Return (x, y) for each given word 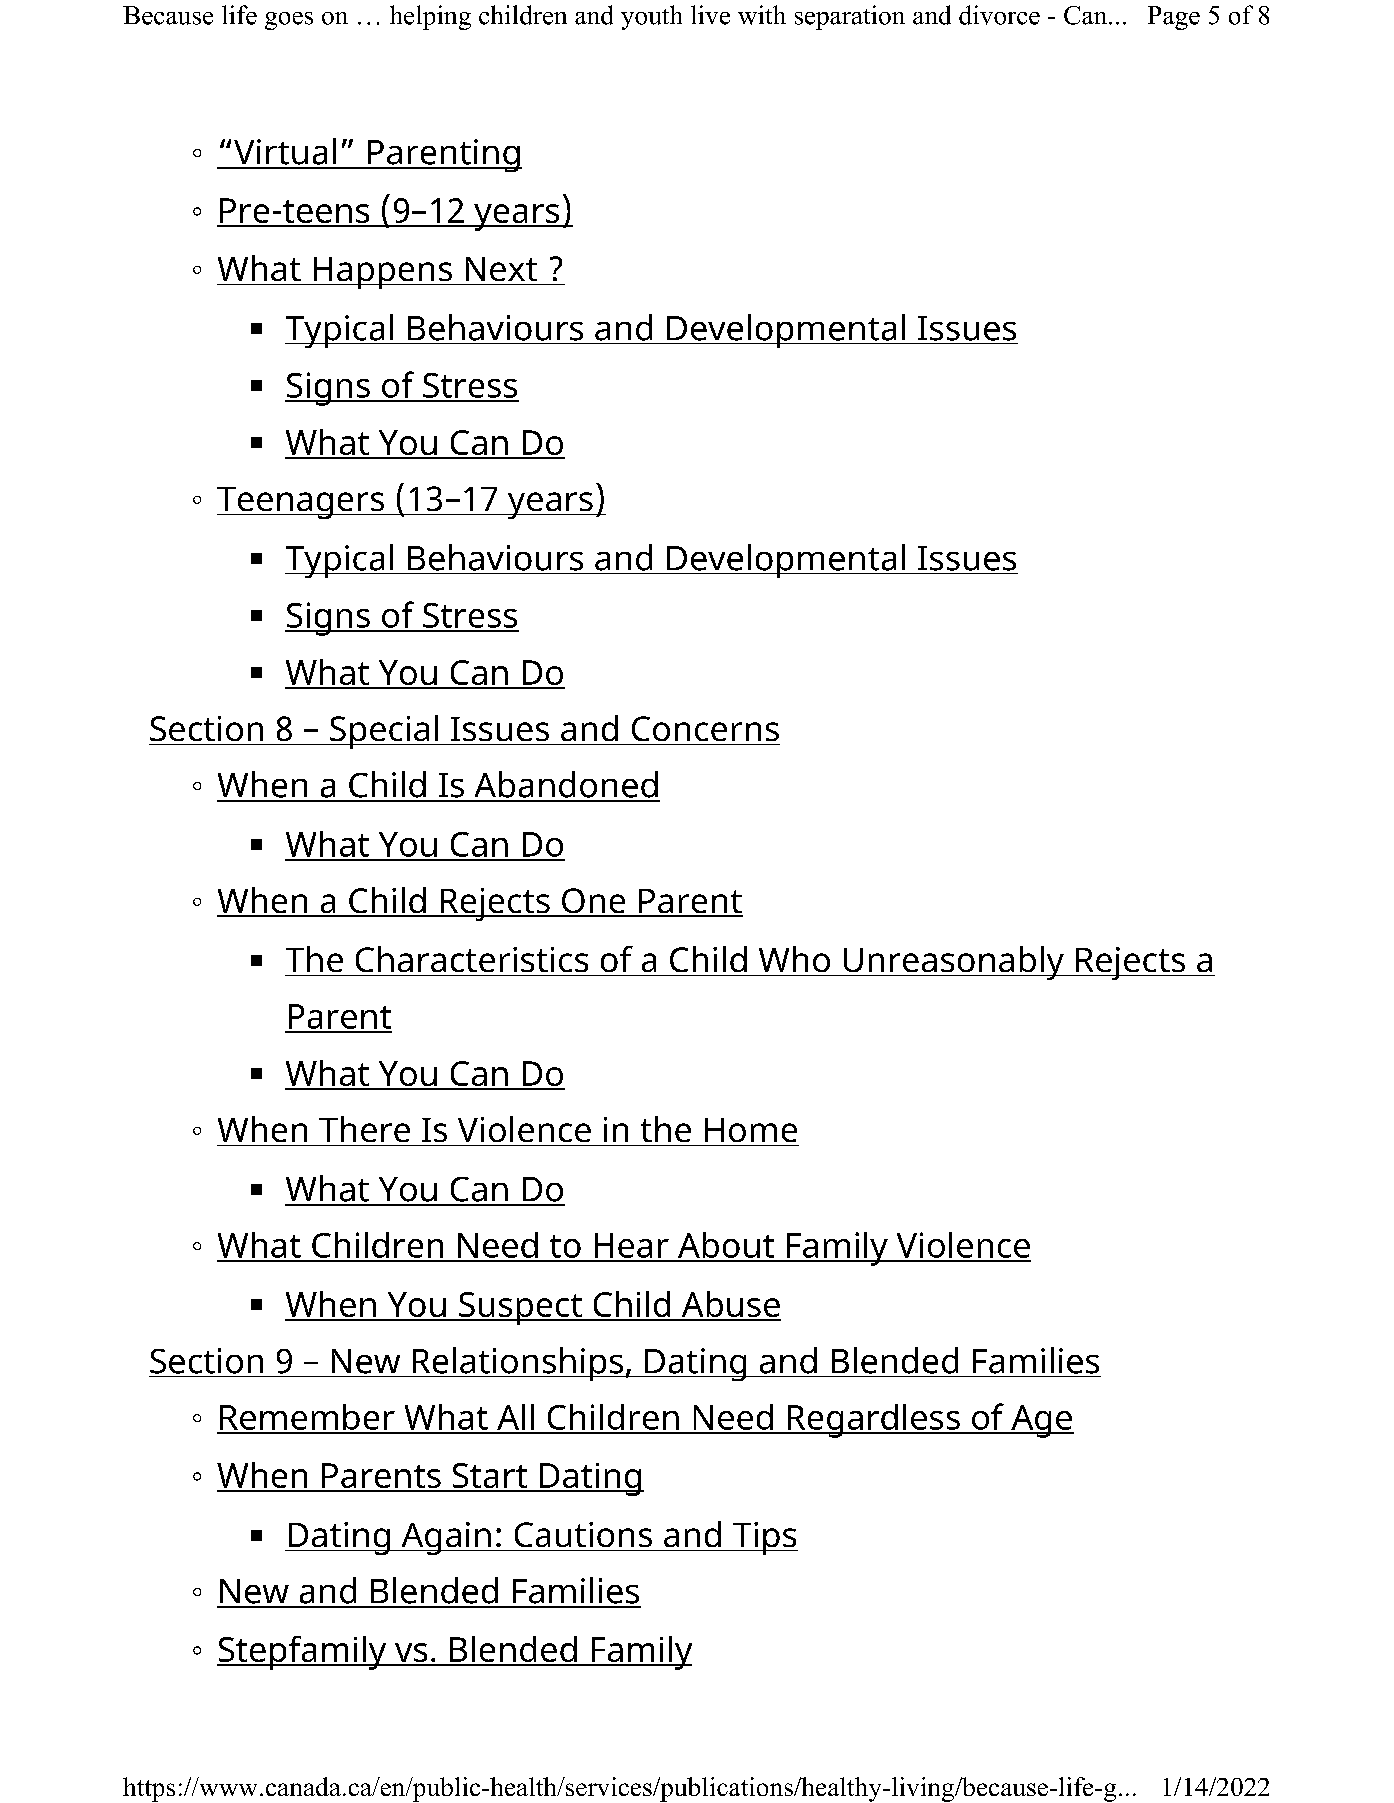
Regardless (873, 1421)
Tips (764, 1538)
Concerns (705, 728)
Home (751, 1130)
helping (430, 17)
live (710, 15)
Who (794, 959)
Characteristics (472, 959)
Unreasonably (953, 963)
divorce (999, 15)
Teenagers (301, 503)
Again (446, 1538)
